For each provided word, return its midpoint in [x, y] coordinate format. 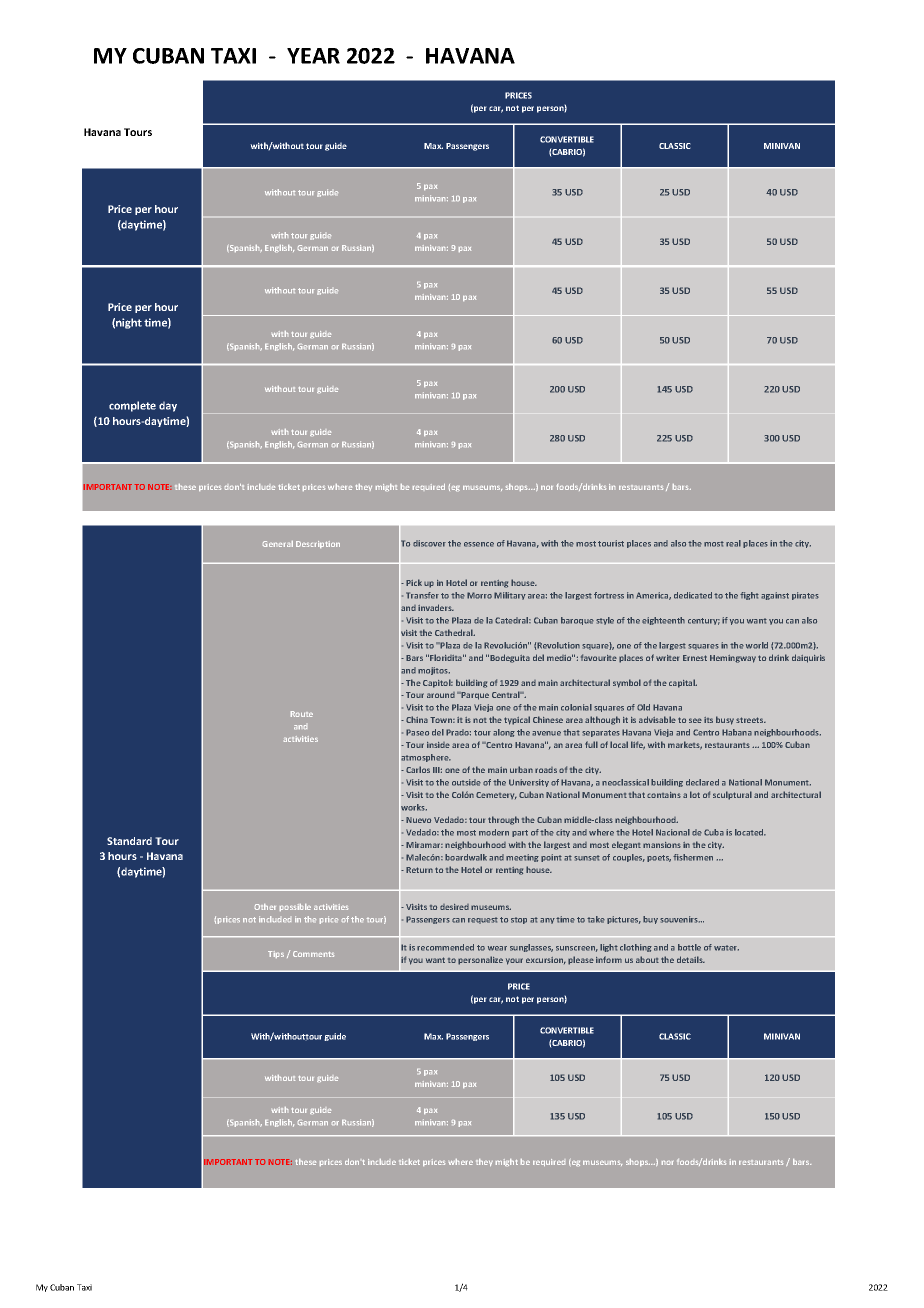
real [733, 543]
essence [479, 544]
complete [132, 406]
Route [302, 714]
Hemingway [733, 659]
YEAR [313, 56]
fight [749, 596]
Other [265, 907]
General [278, 544]
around [441, 695]
